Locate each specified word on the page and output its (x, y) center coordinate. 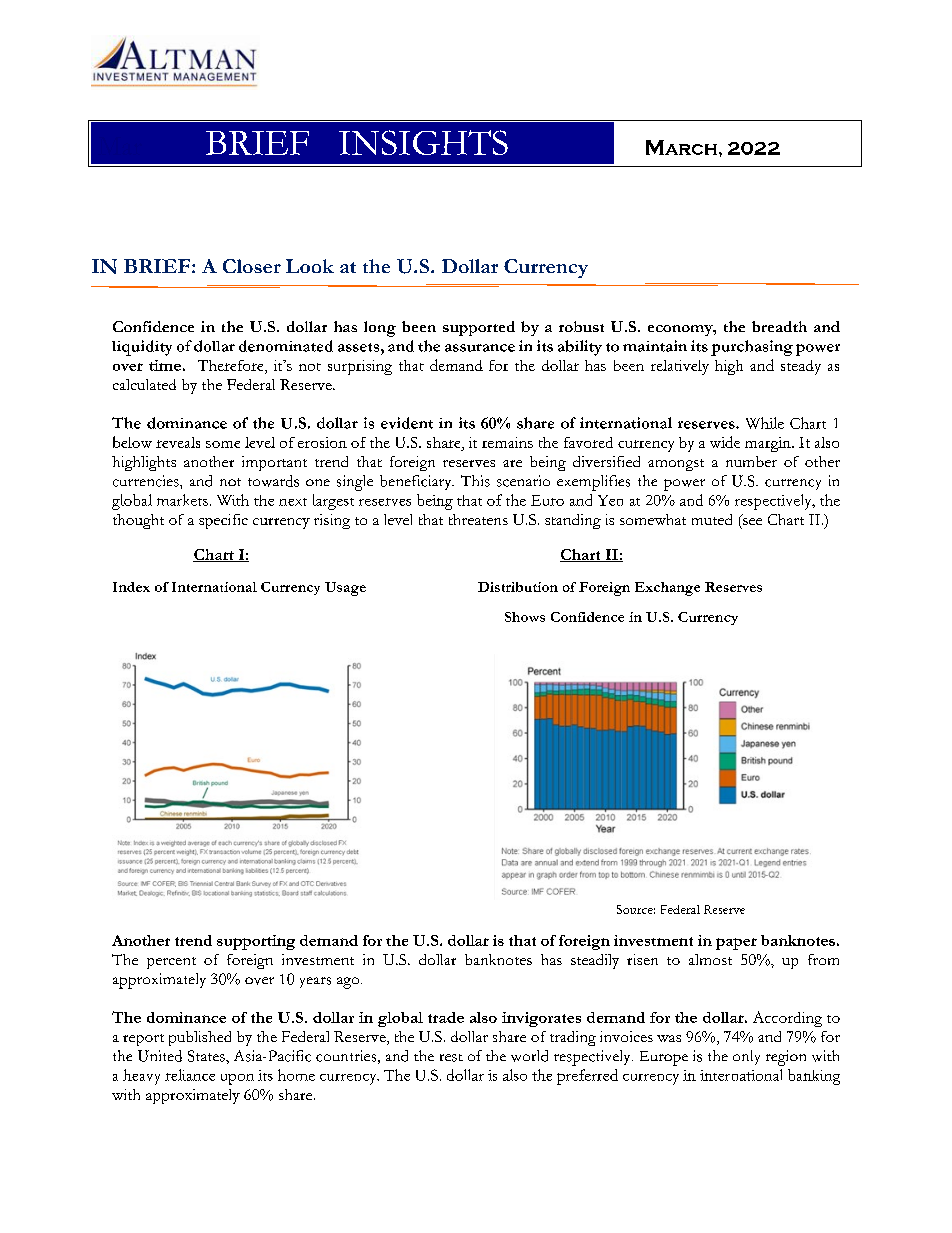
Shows (525, 617)
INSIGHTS (423, 142)
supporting (256, 942)
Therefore (232, 367)
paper (736, 944)
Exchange (667, 589)
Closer (252, 266)
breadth (779, 326)
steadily (595, 961)
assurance (480, 348)
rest (451, 1058)
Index (131, 587)
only (746, 1057)
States (207, 1056)
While (765, 423)
